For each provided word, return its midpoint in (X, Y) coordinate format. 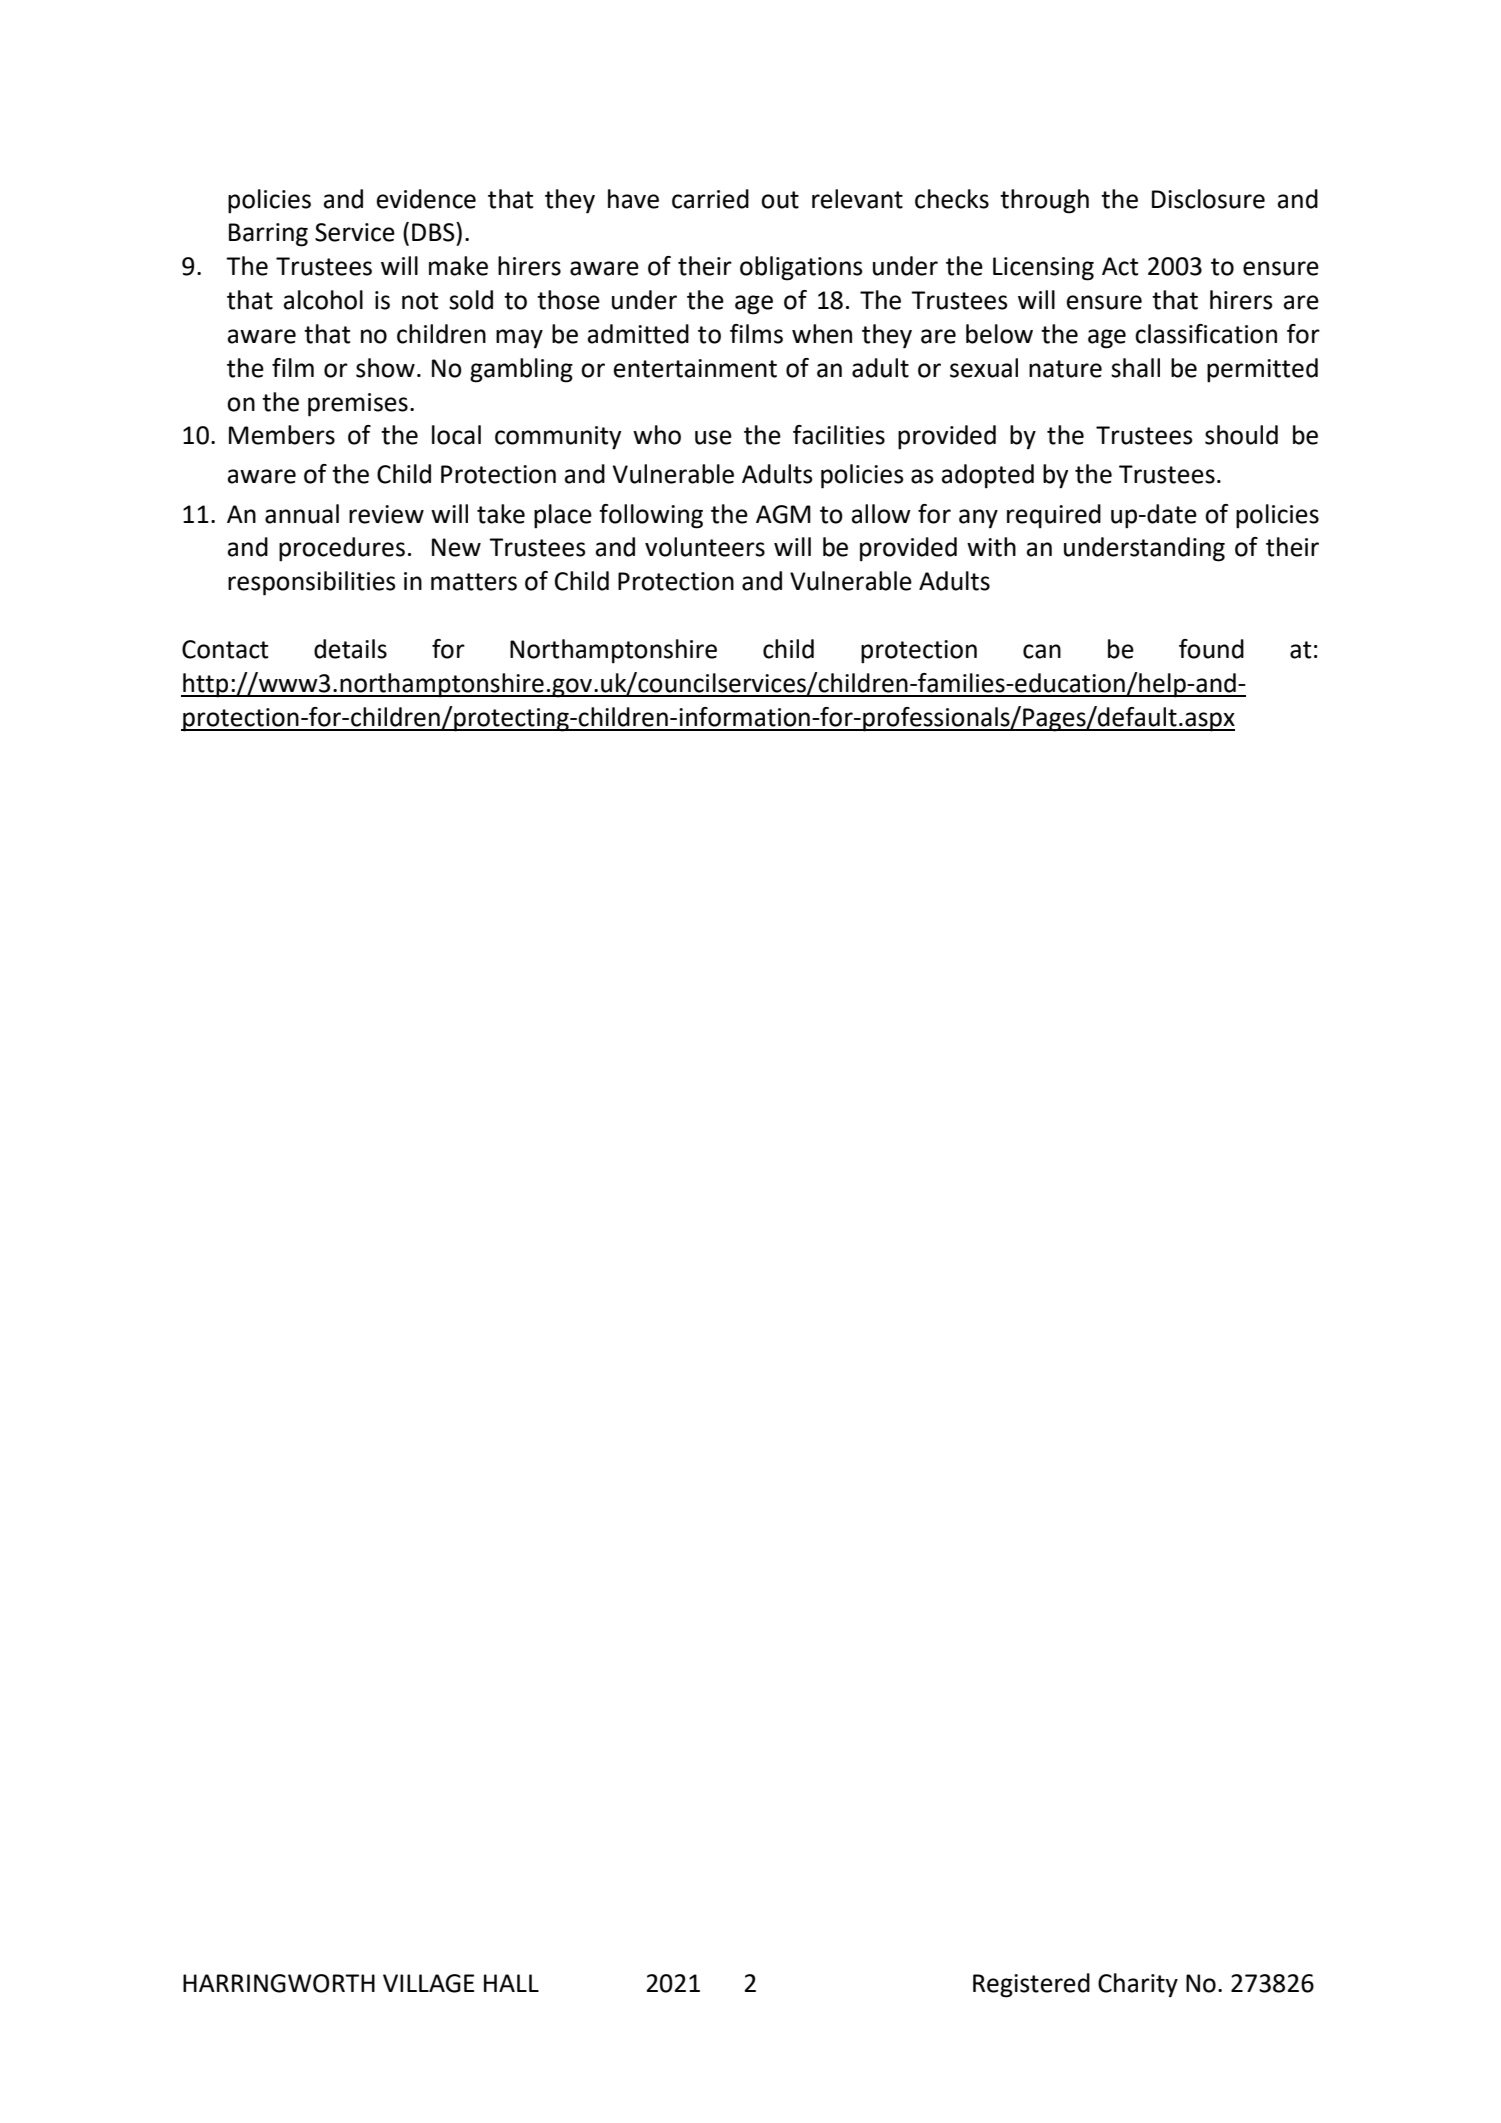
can (1042, 651)
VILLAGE (428, 1983)
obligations (801, 268)
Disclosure (1208, 199)
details (350, 649)
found (1211, 649)
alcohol (323, 300)
